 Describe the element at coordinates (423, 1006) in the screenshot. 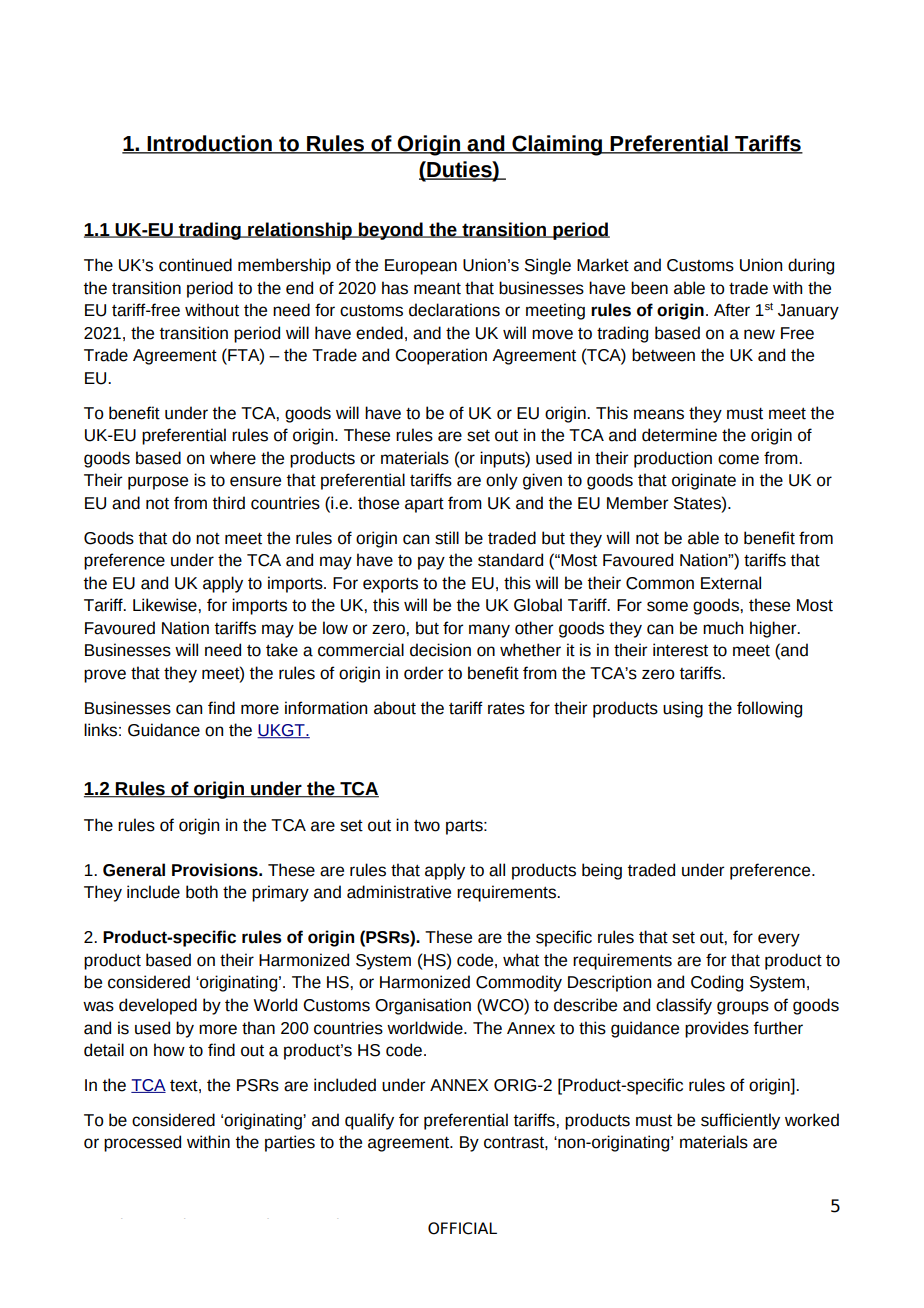

I see `Organisation` at that location.
